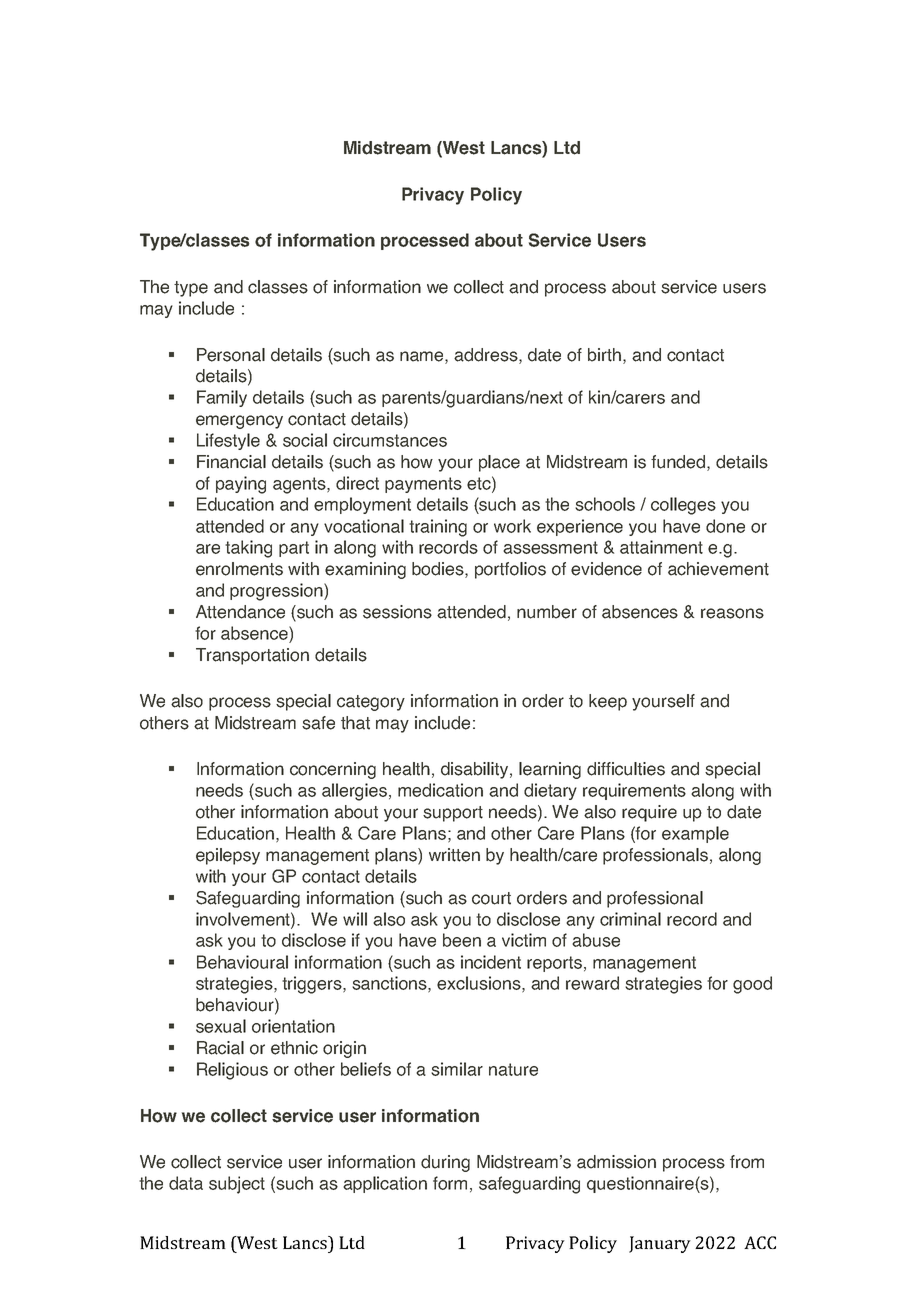 This image has width=924, height=1308. What do you see at coordinates (695, 834) in the image?
I see `example` at bounding box center [695, 834].
